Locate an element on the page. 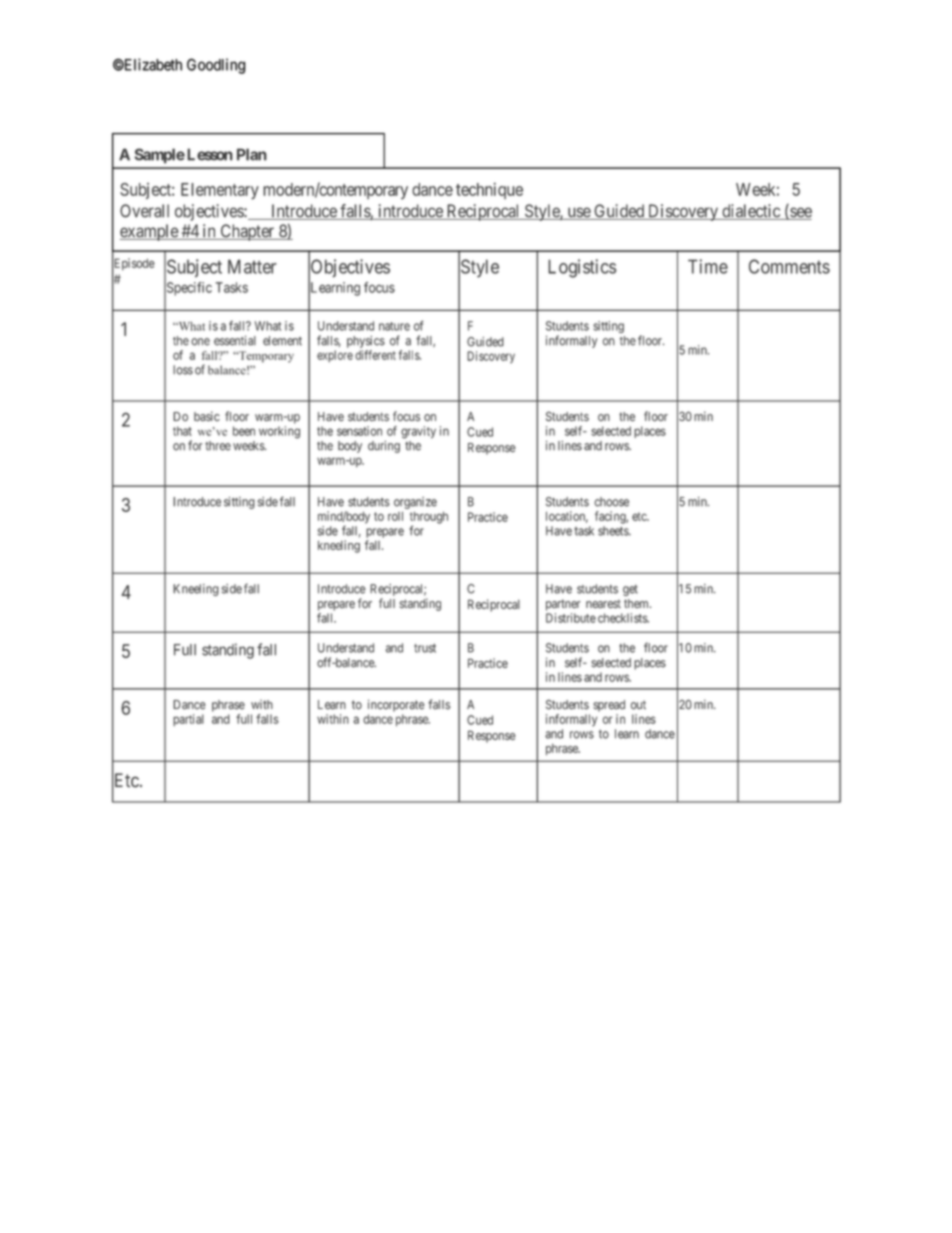 Image resolution: width=952 pixels, height=1233 pixels. Lesson is located at coordinates (208, 154).
